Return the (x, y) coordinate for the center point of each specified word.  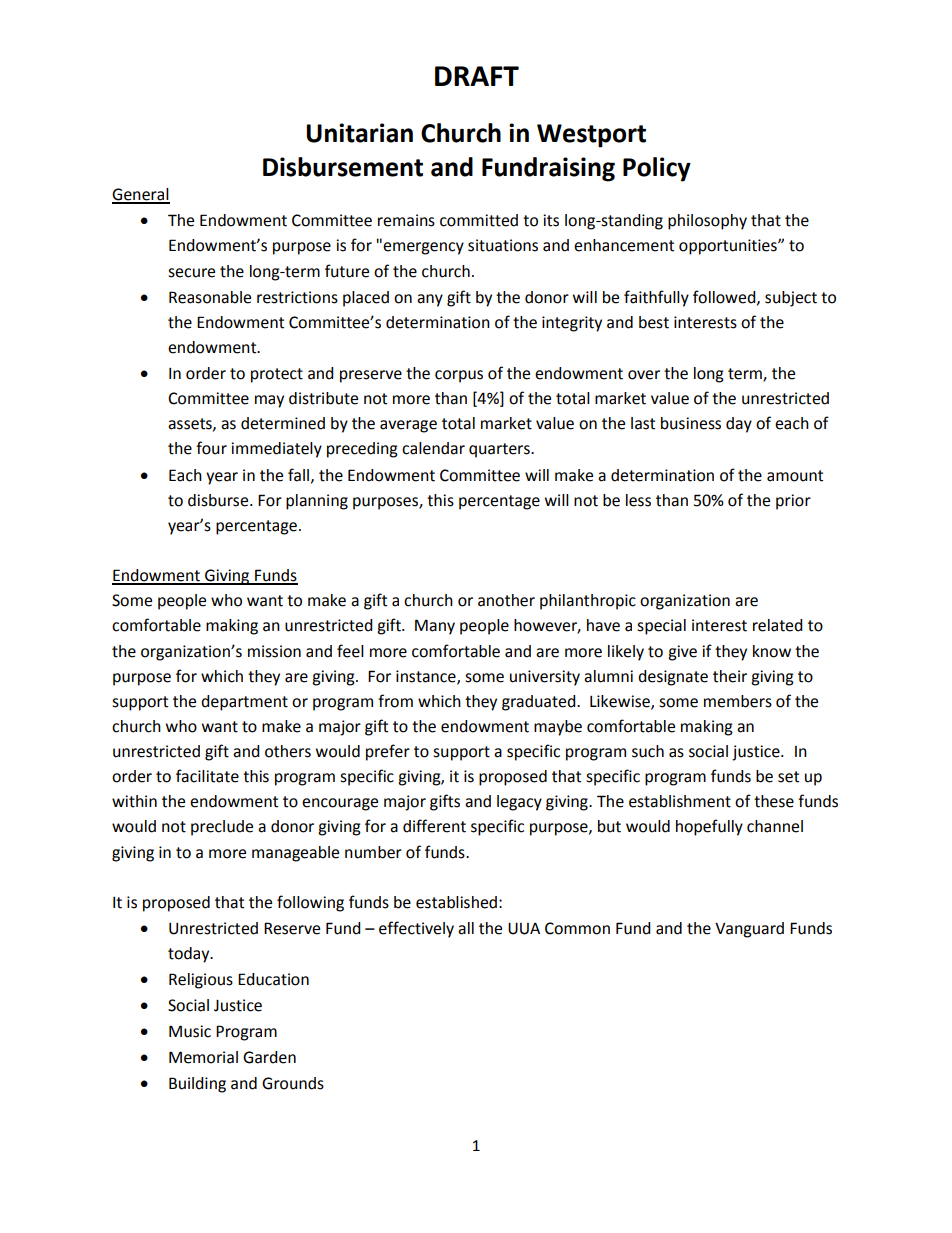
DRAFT (477, 76)
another (506, 600)
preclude (222, 828)
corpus (459, 376)
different (434, 826)
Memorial (203, 1057)
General (141, 195)
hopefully (709, 827)
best (654, 322)
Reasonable (210, 297)
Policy (657, 169)
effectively (416, 929)
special (661, 627)
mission (274, 651)
